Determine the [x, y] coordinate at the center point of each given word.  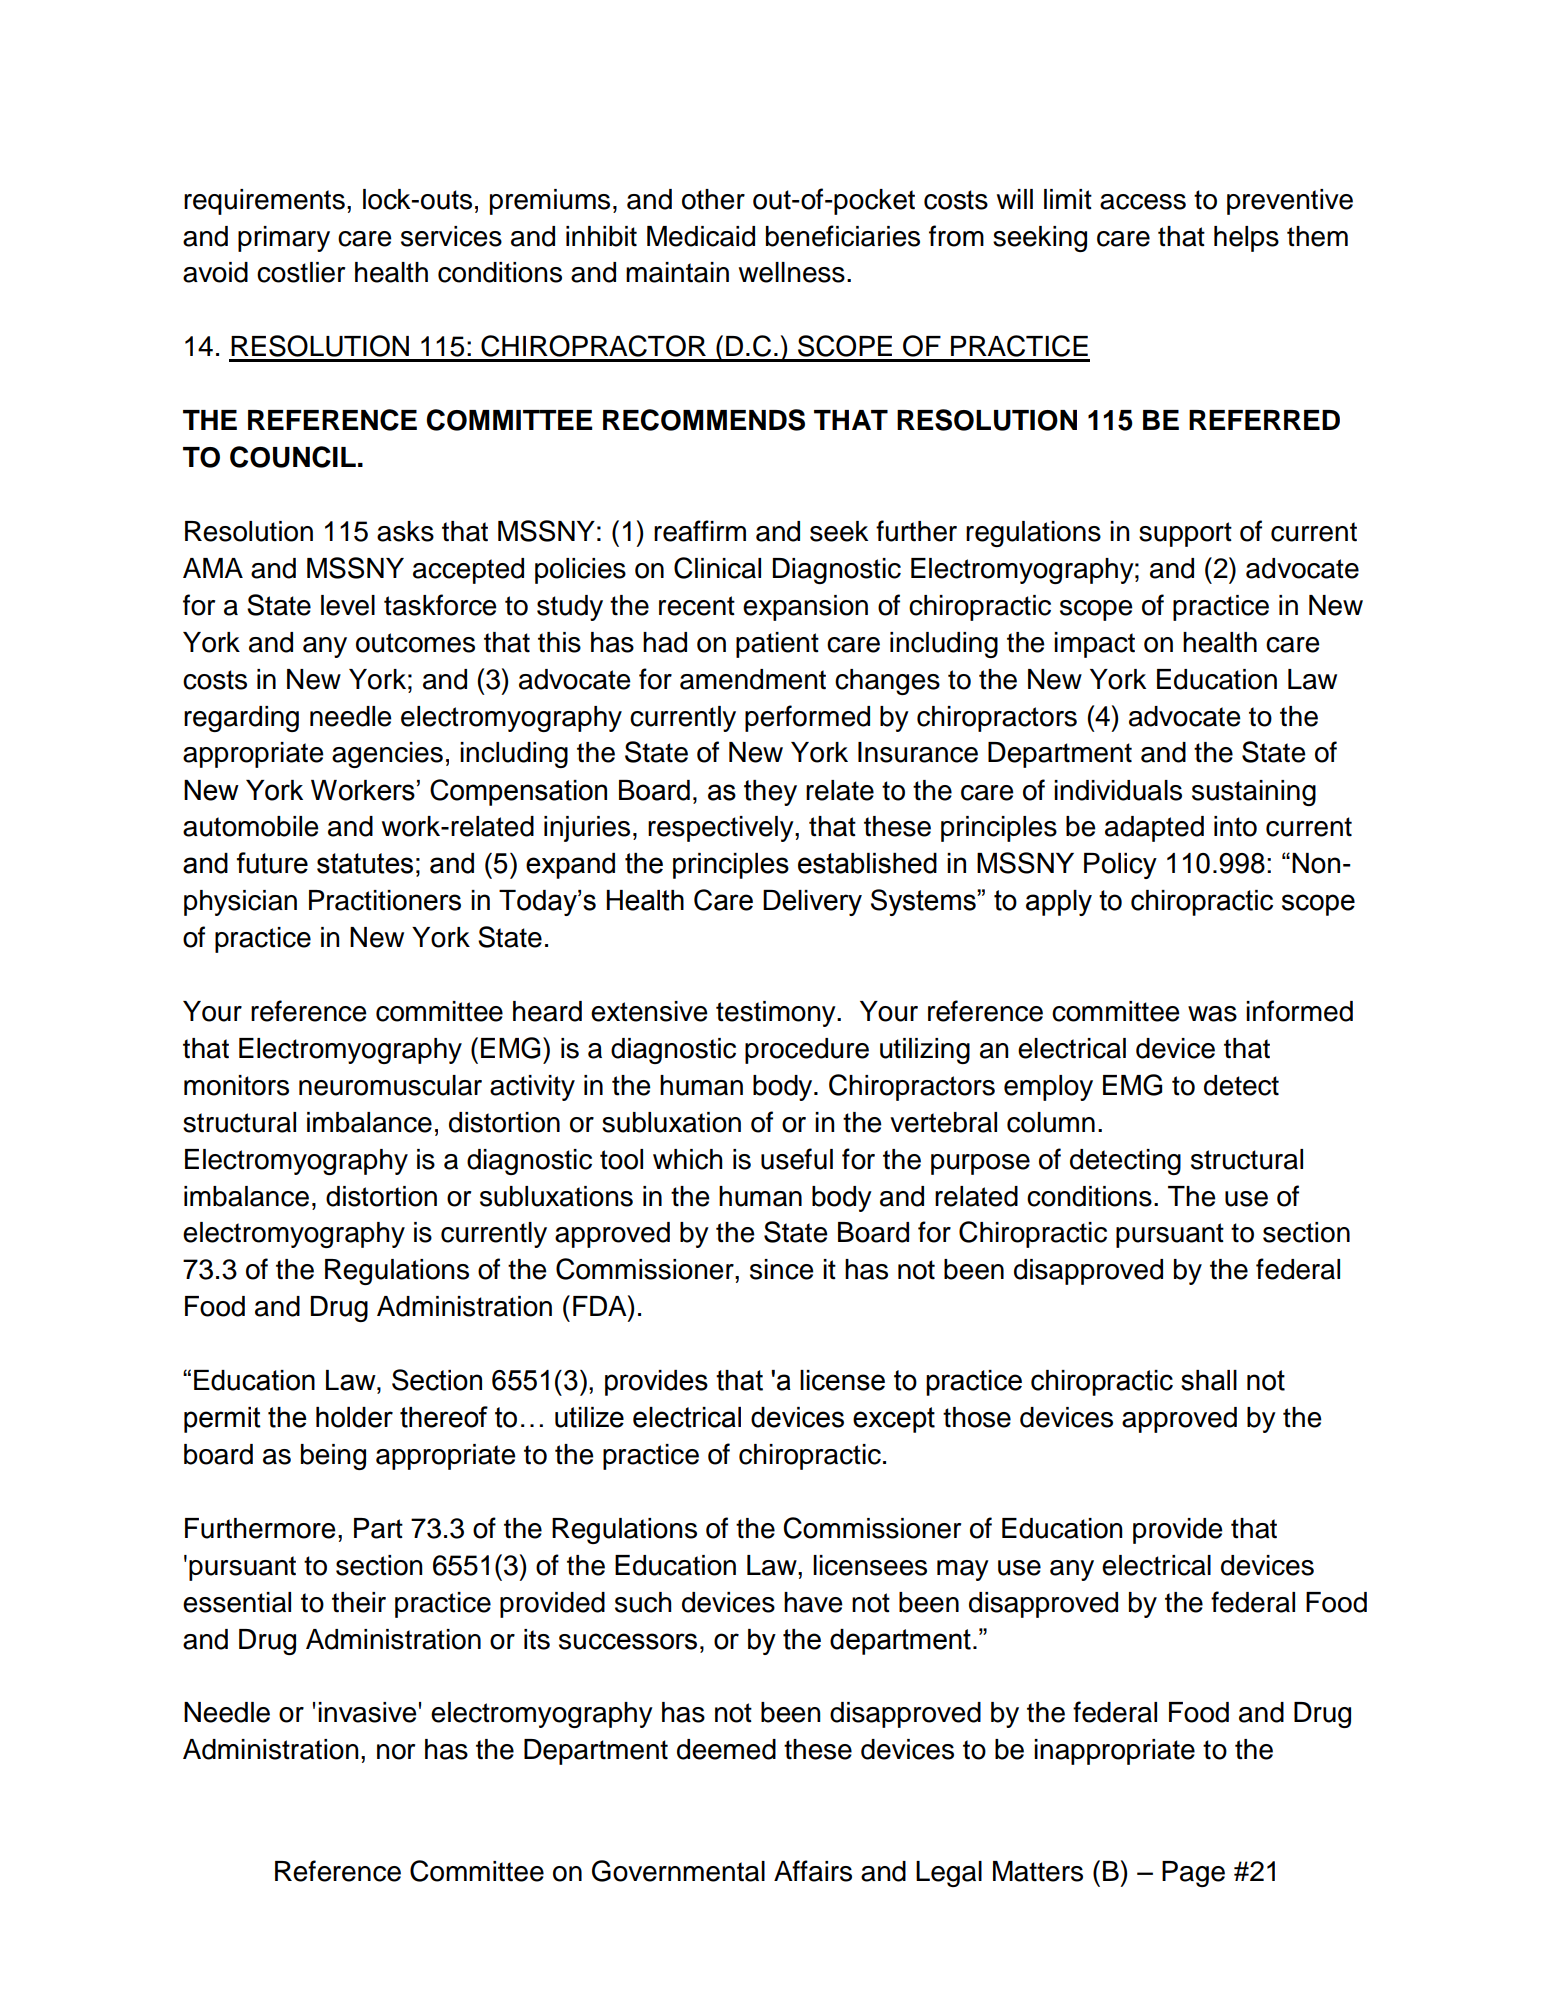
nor [396, 1752]
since [782, 1269]
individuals [1118, 790]
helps [1246, 239]
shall [1209, 1380]
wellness [792, 272]
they [770, 793]
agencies [387, 755]
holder [354, 1417]
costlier [301, 272]
